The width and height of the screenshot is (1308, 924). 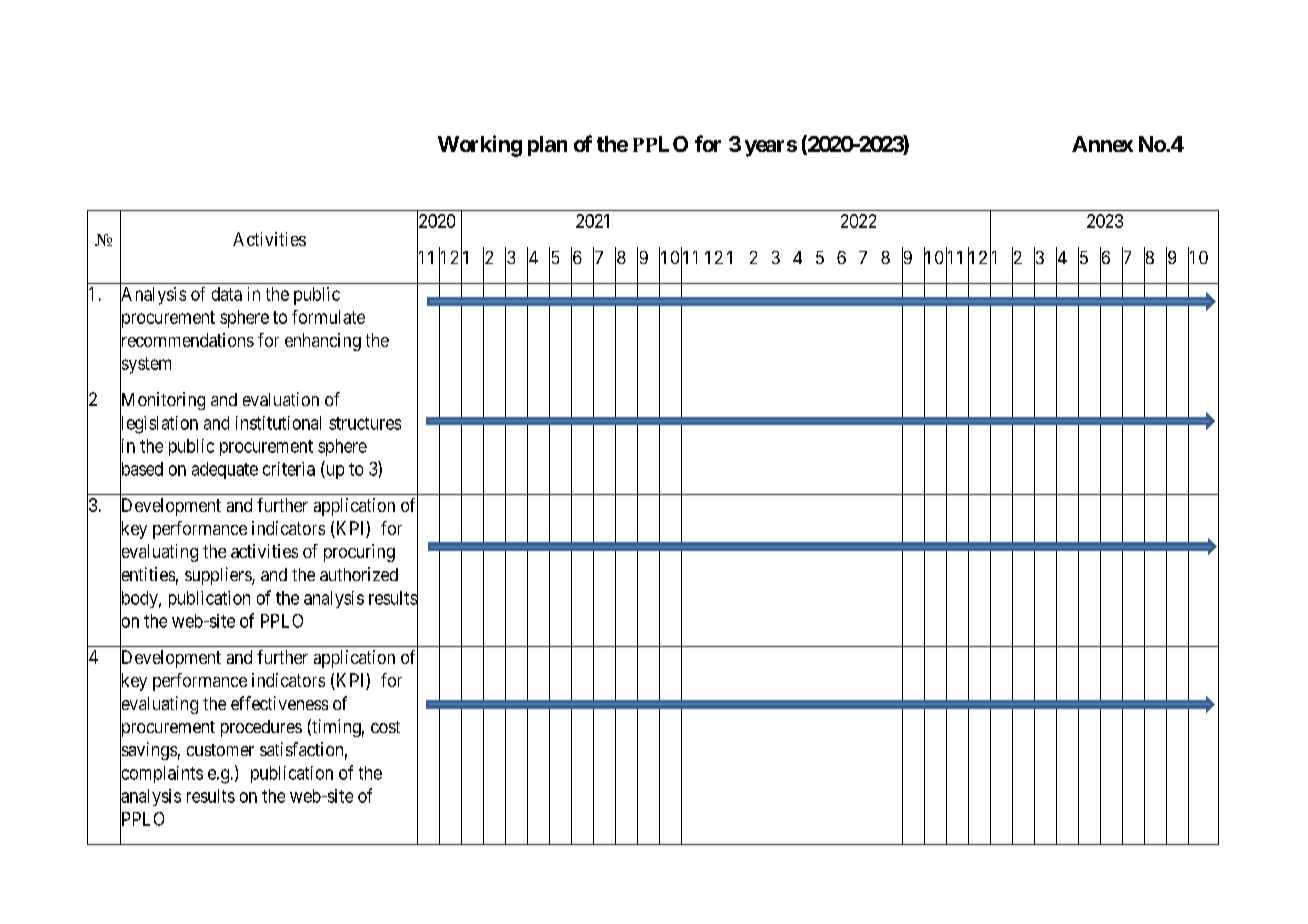 What do you see at coordinates (1102, 144) in the screenshot?
I see `Annex` at bounding box center [1102, 144].
